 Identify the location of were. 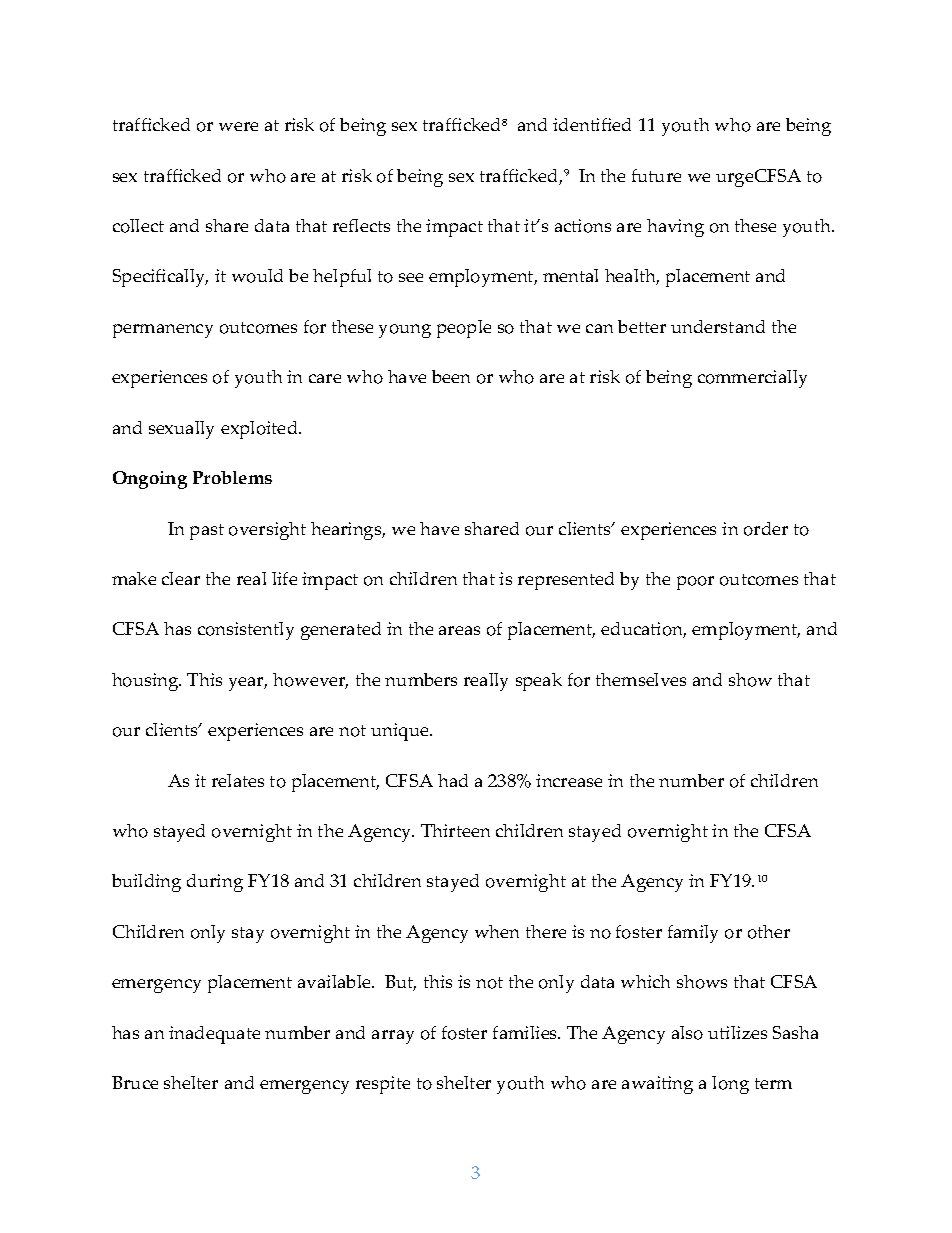
(238, 126).
